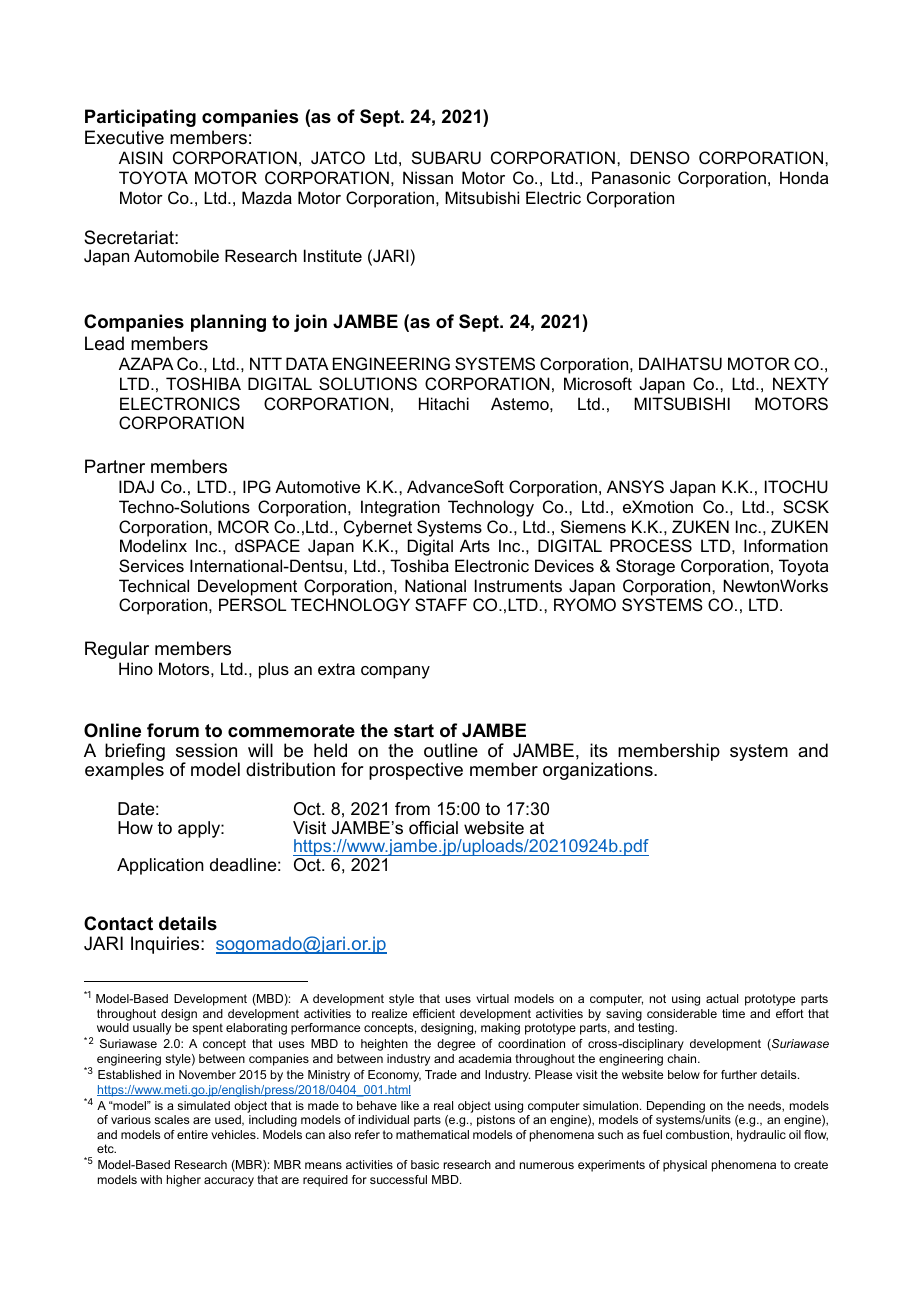  Describe the element at coordinates (446, 157) in the page. I see `SUBARU` at that location.
